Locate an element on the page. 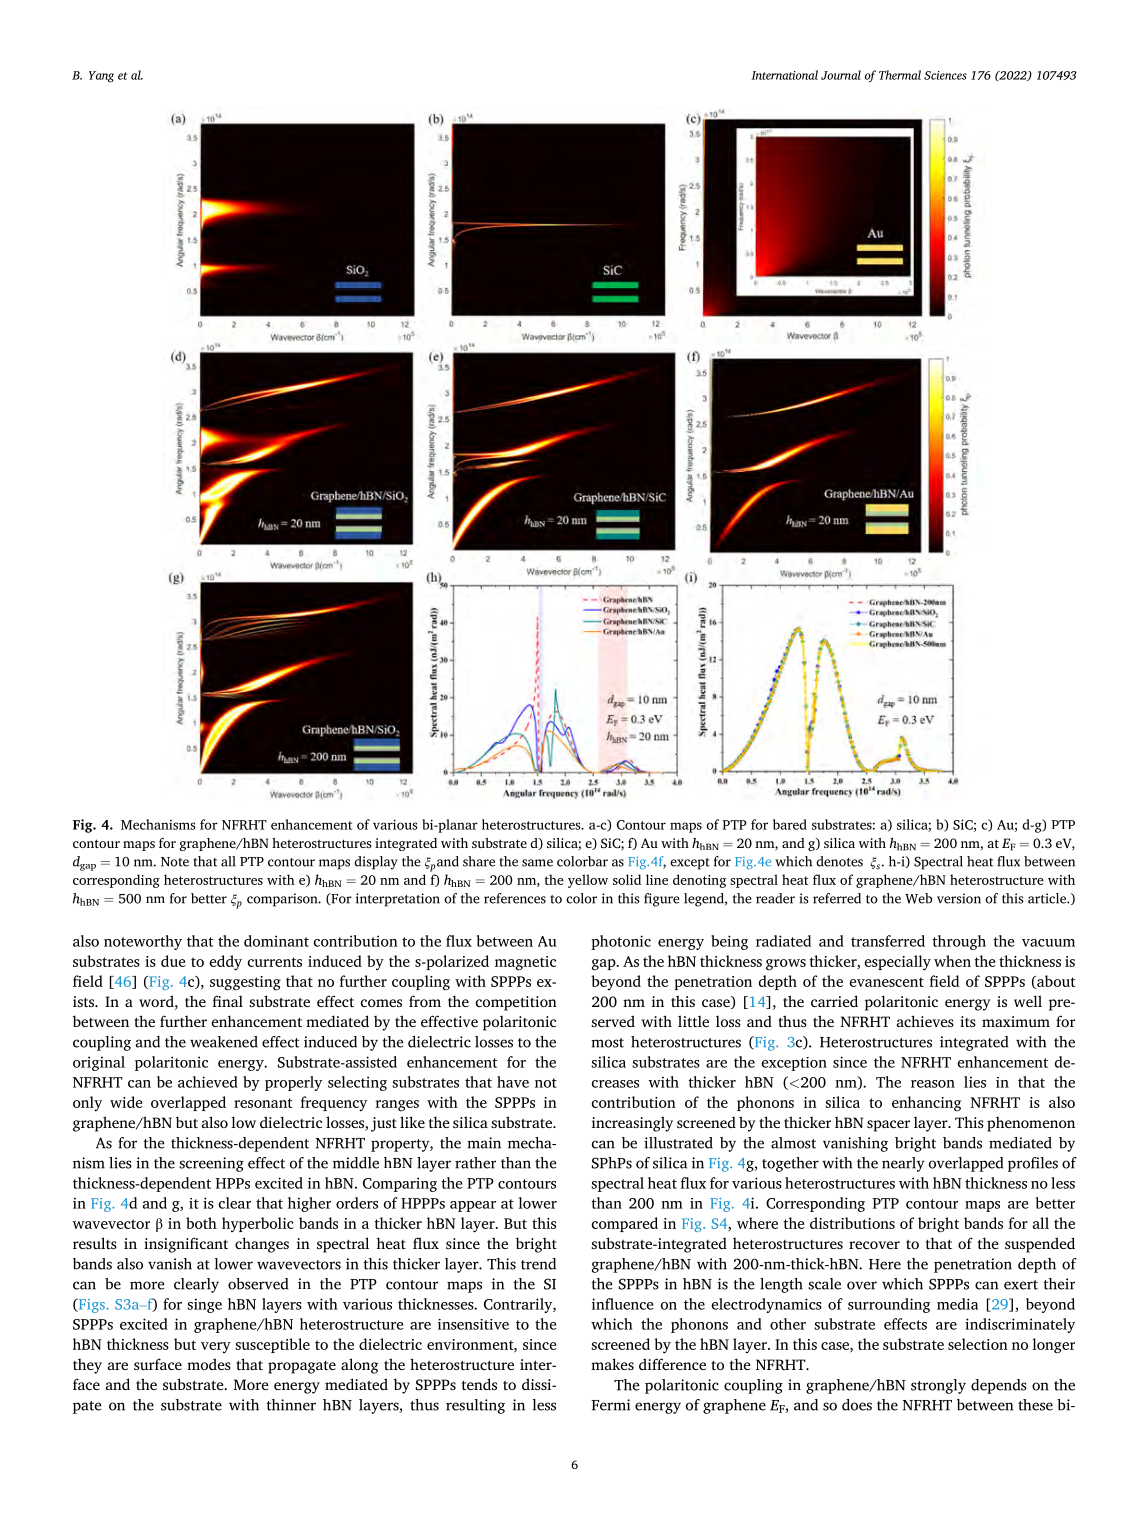 Image resolution: width=1148 pixels, height=1530 pixels. Yang is located at coordinates (101, 77).
